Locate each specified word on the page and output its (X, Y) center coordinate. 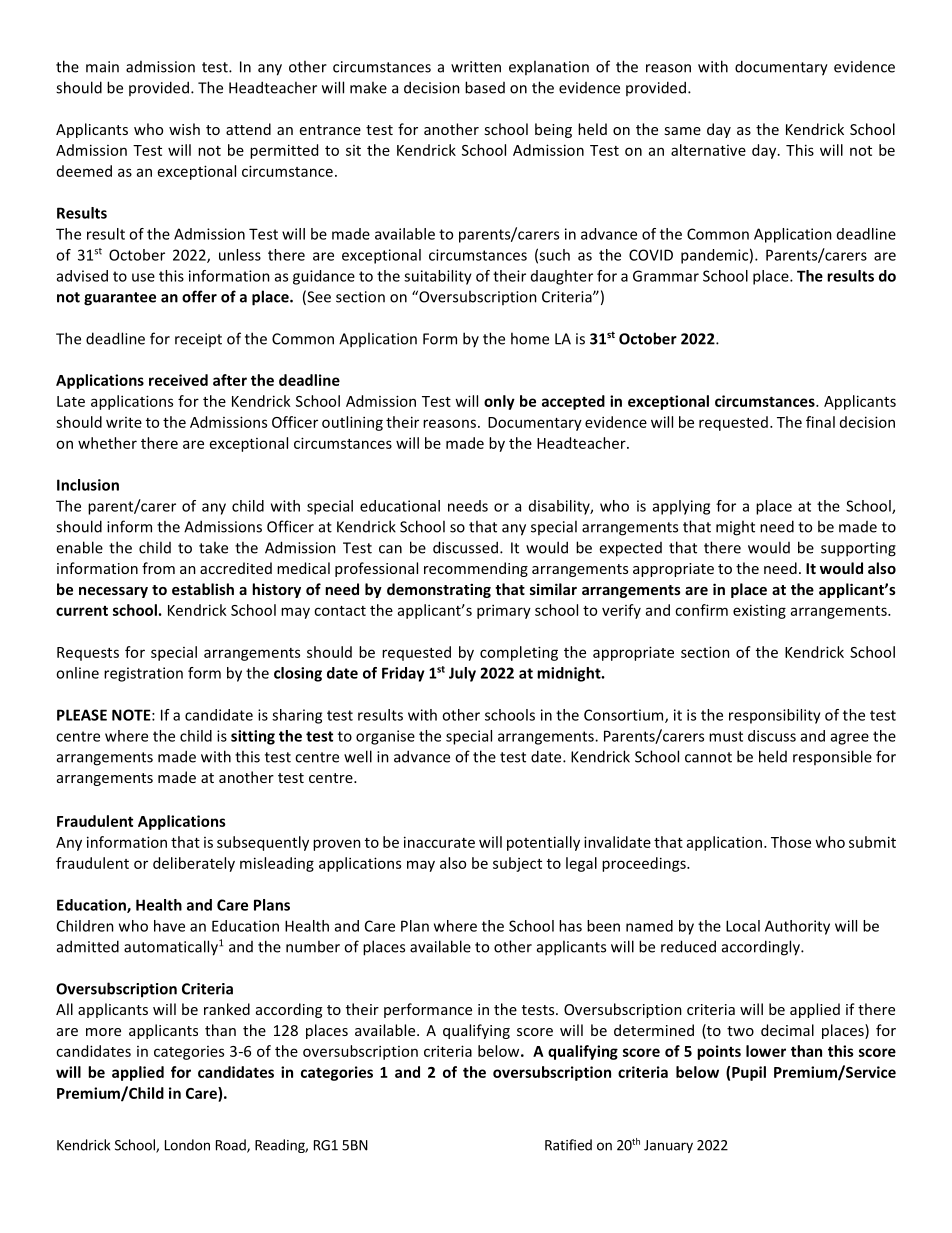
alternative (708, 150)
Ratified (568, 1145)
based (485, 87)
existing (759, 611)
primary (504, 611)
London (187, 1145)
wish (184, 129)
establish (203, 589)
